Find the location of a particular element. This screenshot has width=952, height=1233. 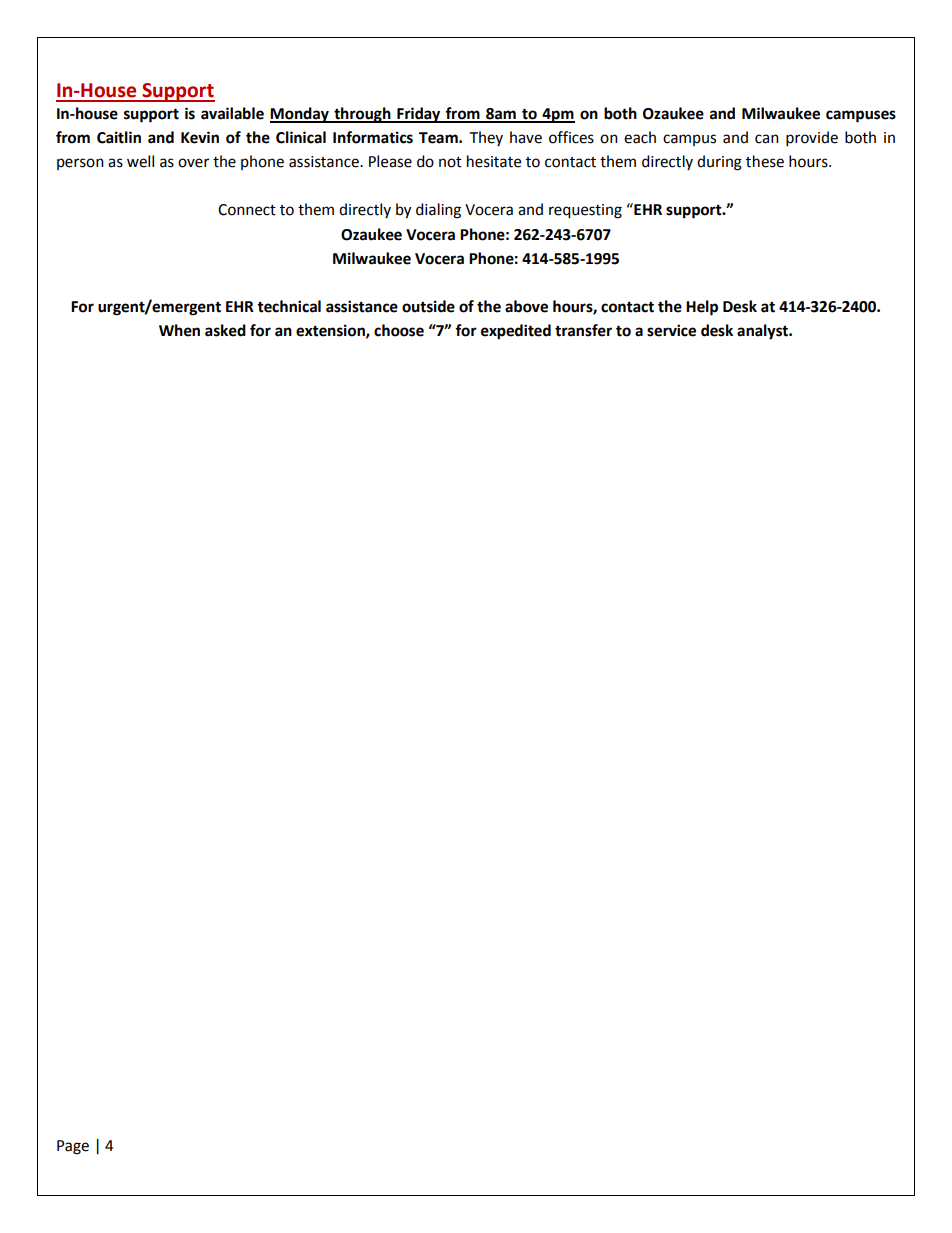

not is located at coordinates (450, 162).
